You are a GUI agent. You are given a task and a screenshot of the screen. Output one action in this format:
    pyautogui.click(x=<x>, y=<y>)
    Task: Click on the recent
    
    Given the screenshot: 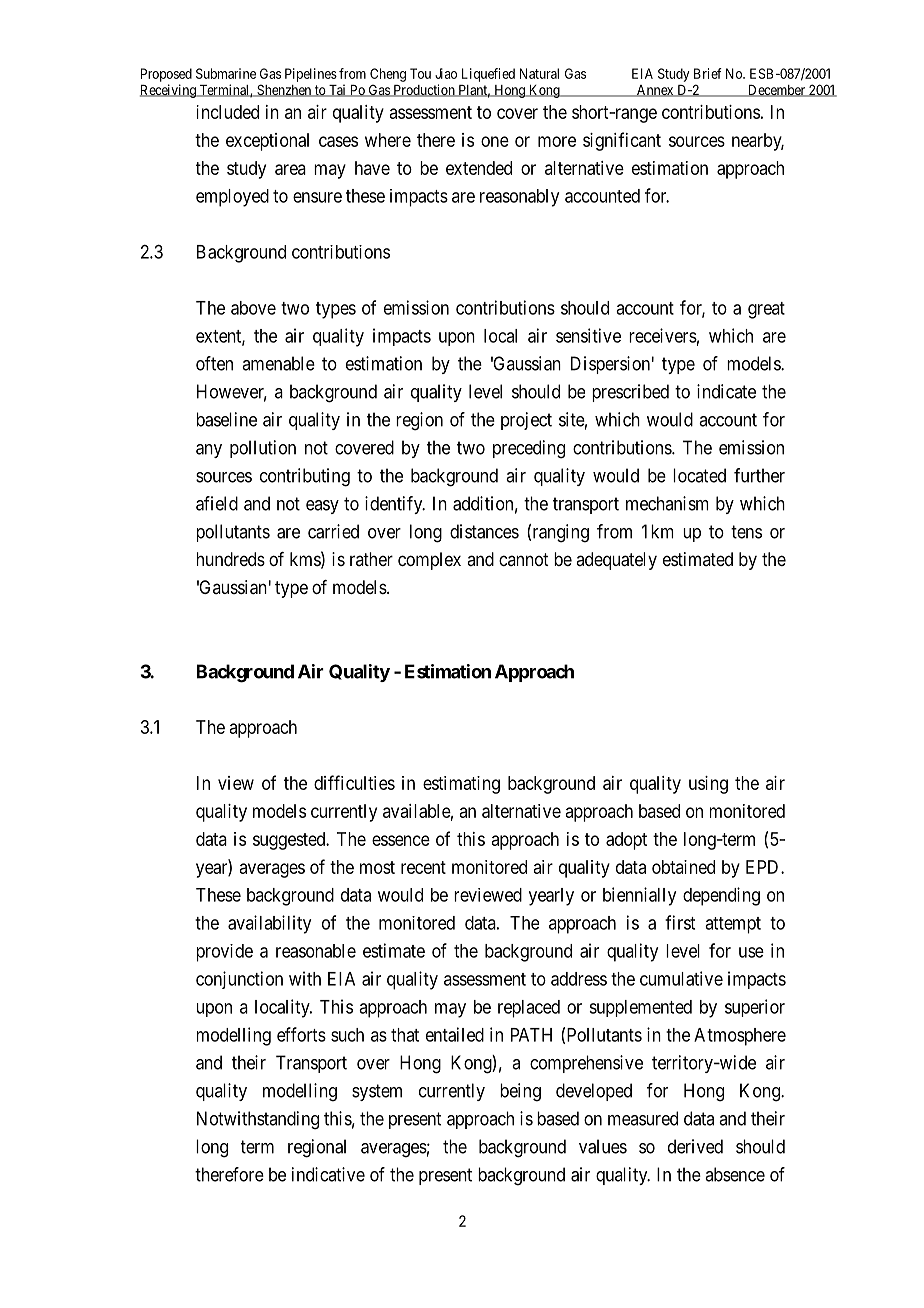 What is the action you would take?
    pyautogui.click(x=423, y=867)
